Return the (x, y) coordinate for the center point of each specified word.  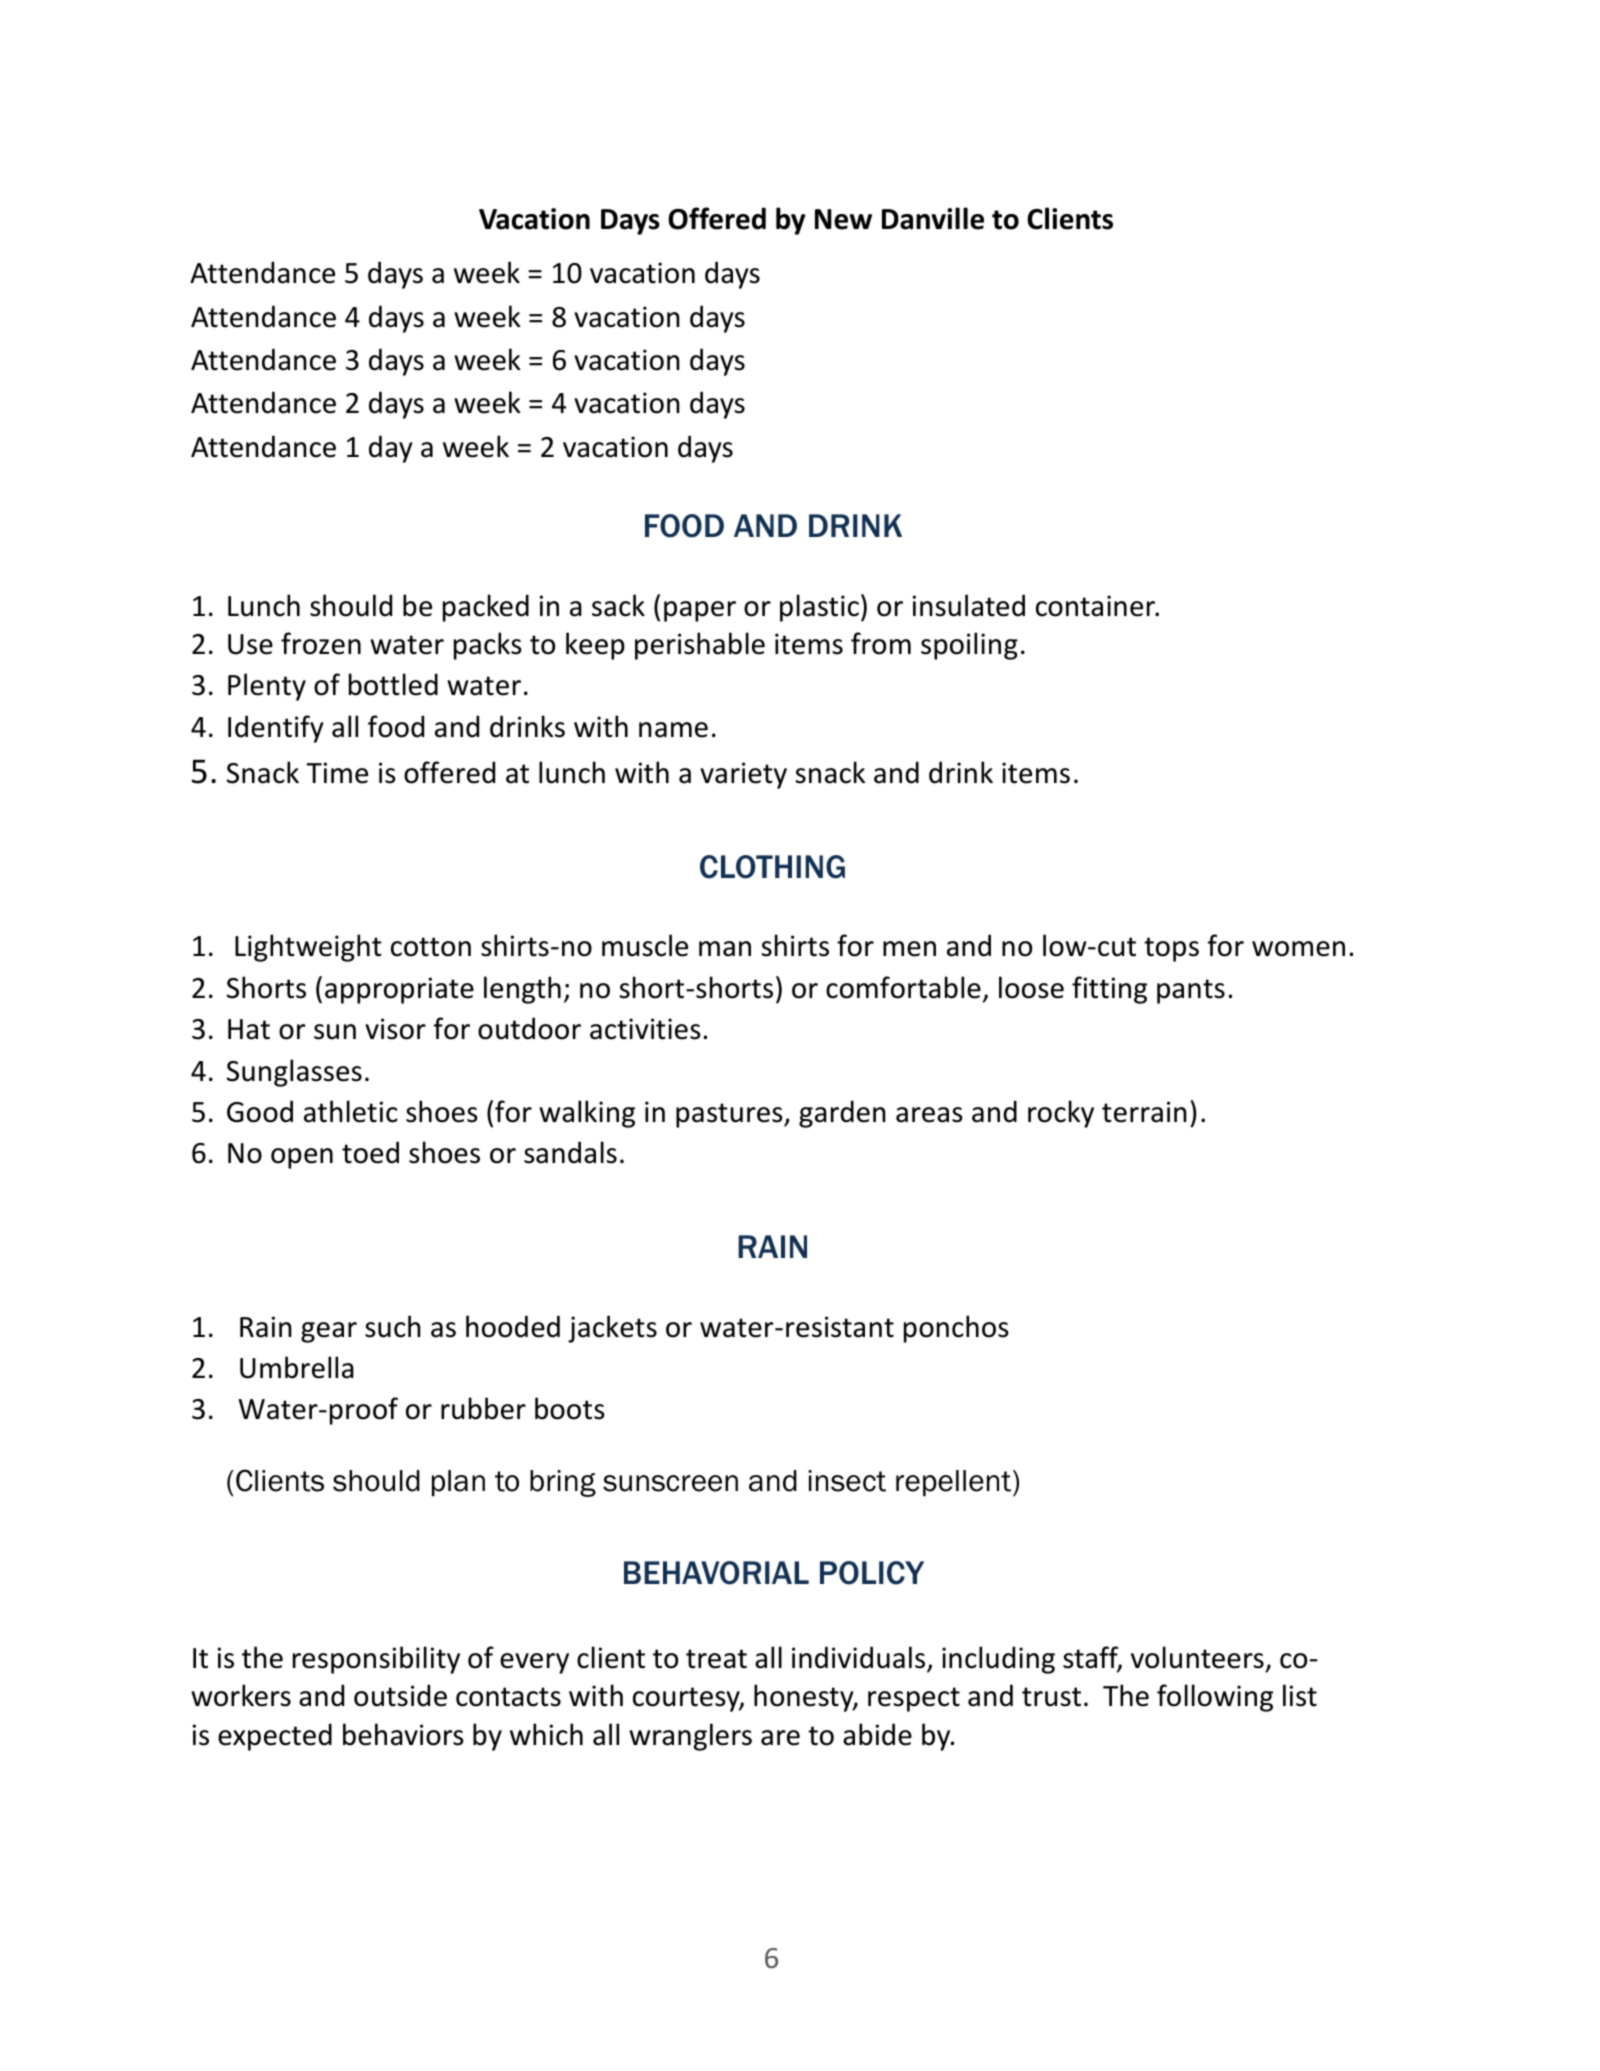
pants (1191, 991)
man (725, 949)
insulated (969, 605)
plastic (819, 608)
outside (400, 1695)
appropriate (399, 990)
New (843, 219)
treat (716, 1659)
